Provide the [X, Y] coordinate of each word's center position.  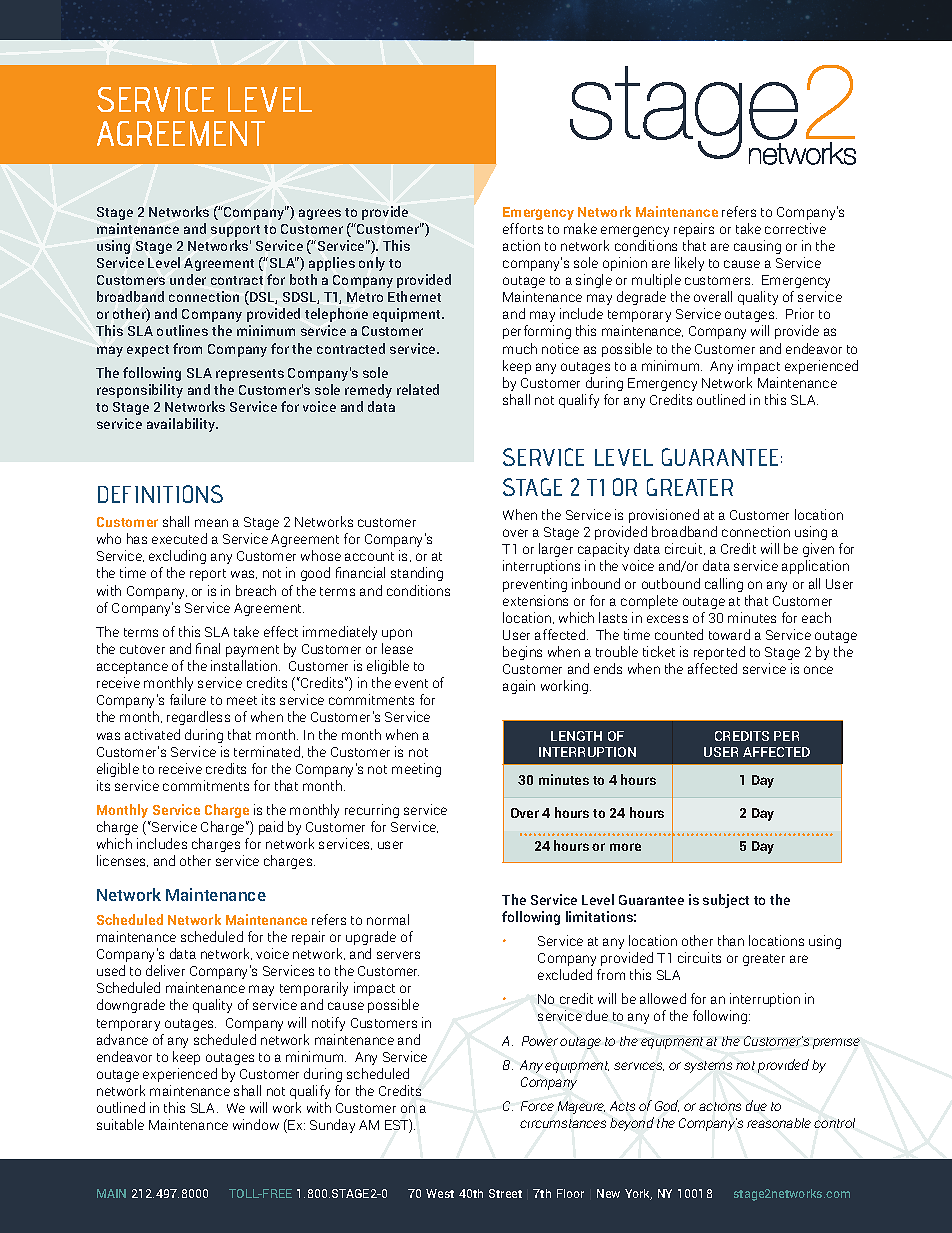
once [818, 670]
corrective [795, 228]
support [235, 231]
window [256, 1124]
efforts [523, 228]
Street [505, 1193]
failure [188, 699]
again [519, 687]
